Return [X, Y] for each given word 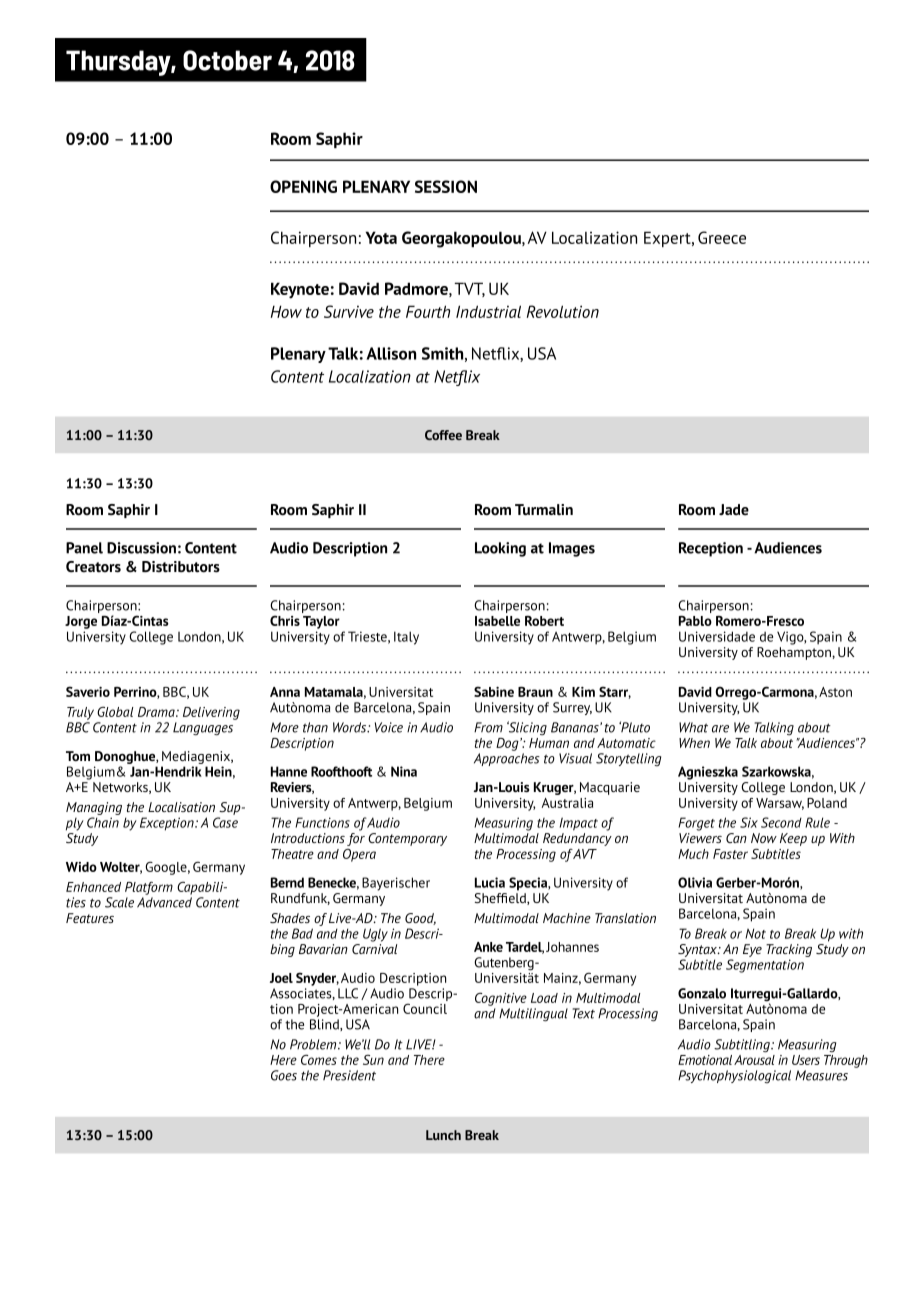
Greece [722, 237]
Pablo [695, 621]
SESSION [446, 186]
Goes [284, 1075]
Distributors [181, 567]
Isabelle [497, 621]
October [227, 60]
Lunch [443, 1135]
